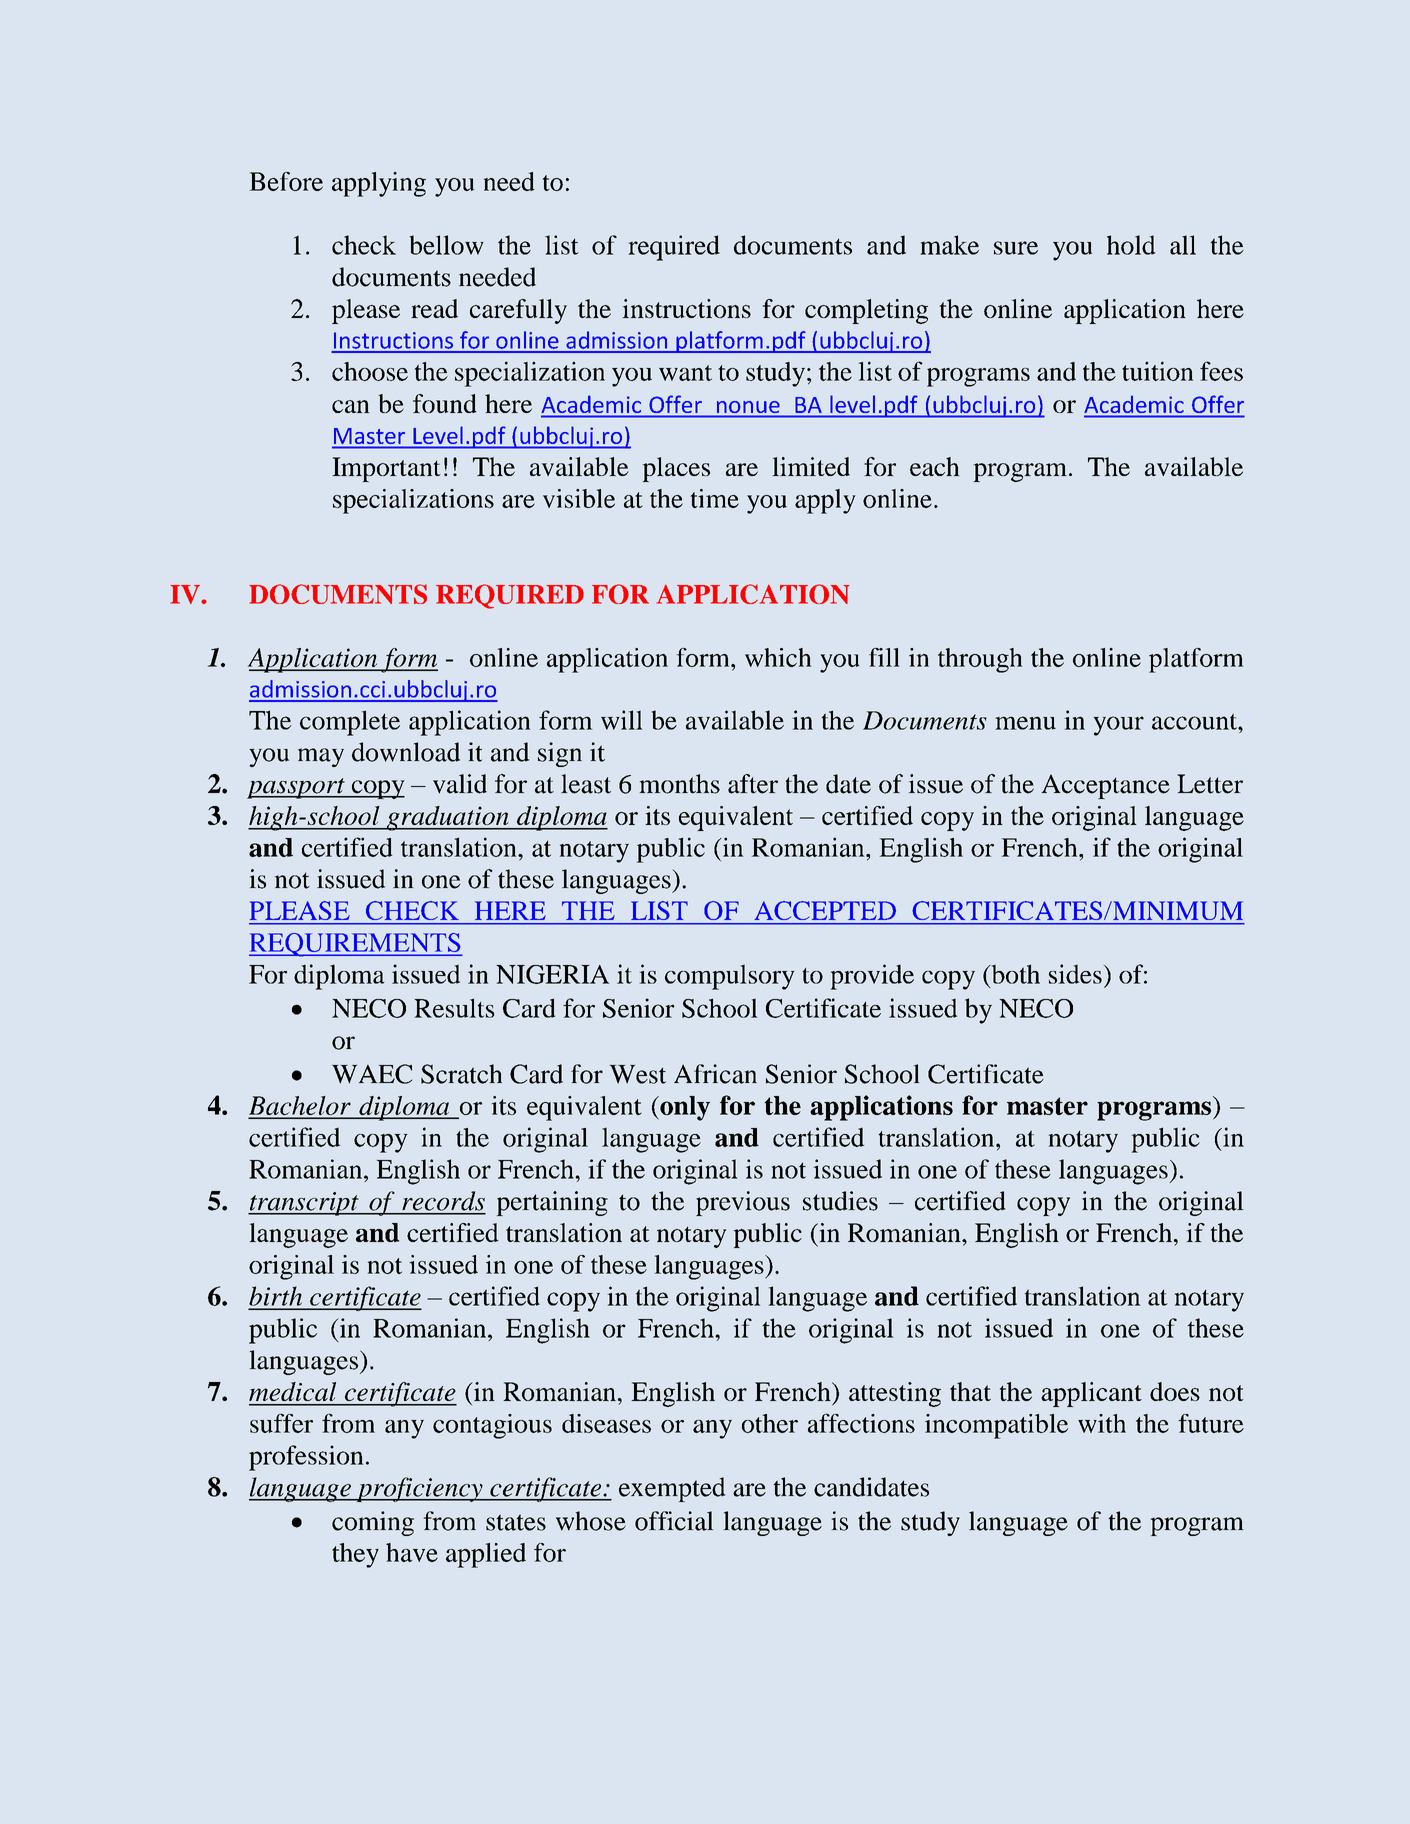 Image resolution: width=1410 pixels, height=1824 pixels. I want to click on official, so click(674, 1521).
